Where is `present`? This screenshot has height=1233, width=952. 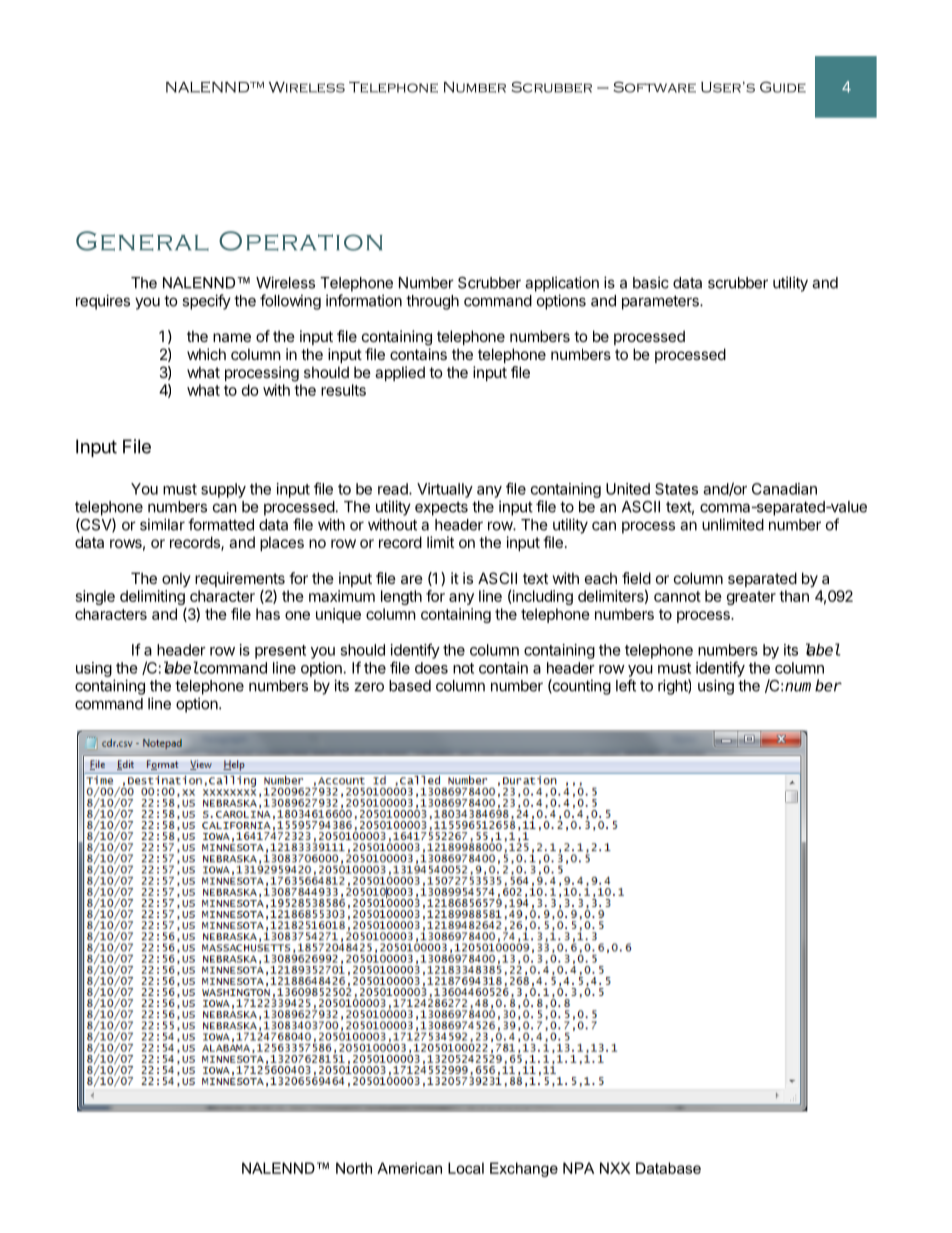 present is located at coordinates (280, 652).
